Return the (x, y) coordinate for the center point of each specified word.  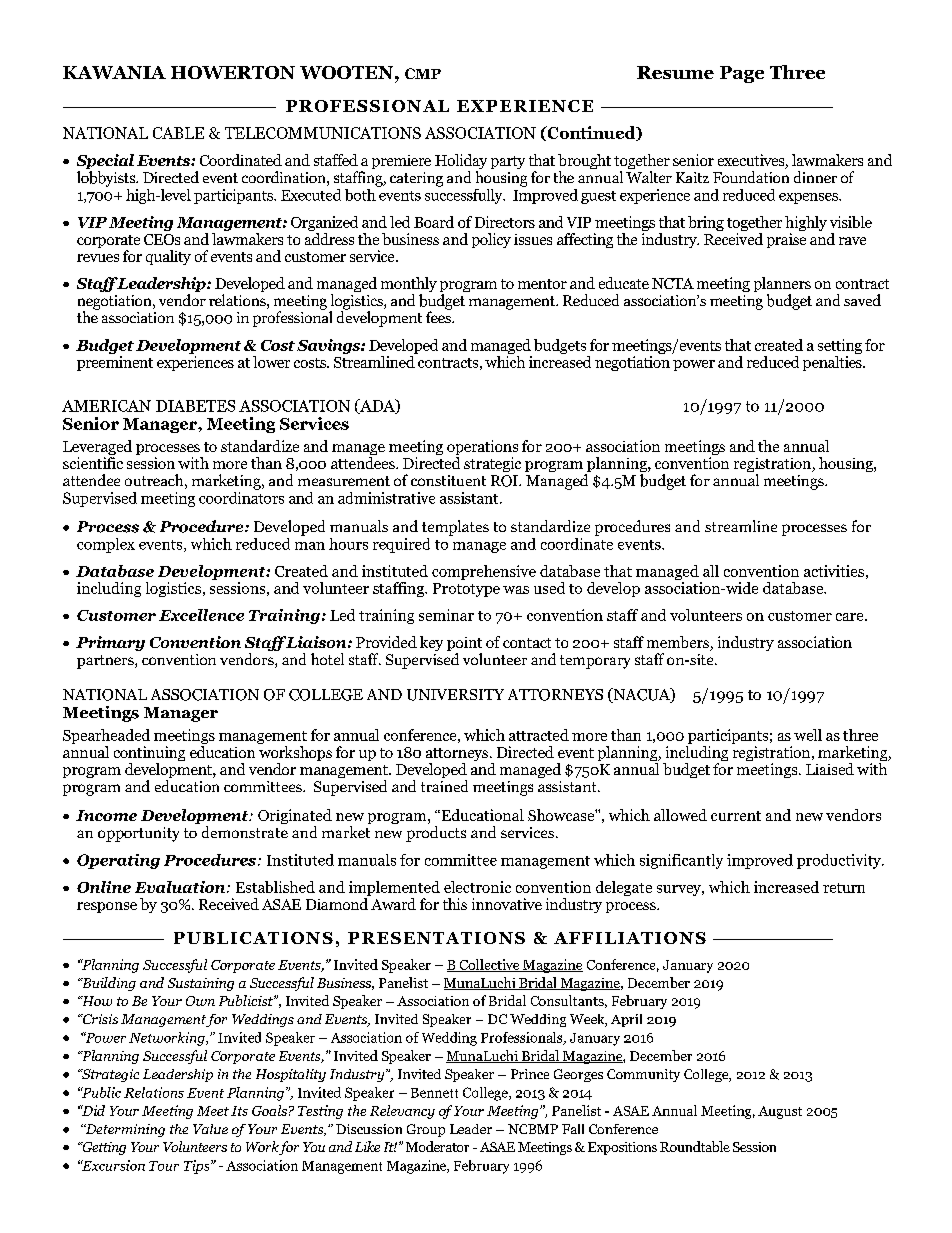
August (780, 1112)
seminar (446, 615)
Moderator (437, 1146)
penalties (833, 362)
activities (834, 571)
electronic (477, 887)
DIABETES (195, 406)
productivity (840, 861)
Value (210, 1129)
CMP (423, 73)
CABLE (178, 133)
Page (742, 74)
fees (439, 316)
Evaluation (181, 887)
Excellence (201, 615)
